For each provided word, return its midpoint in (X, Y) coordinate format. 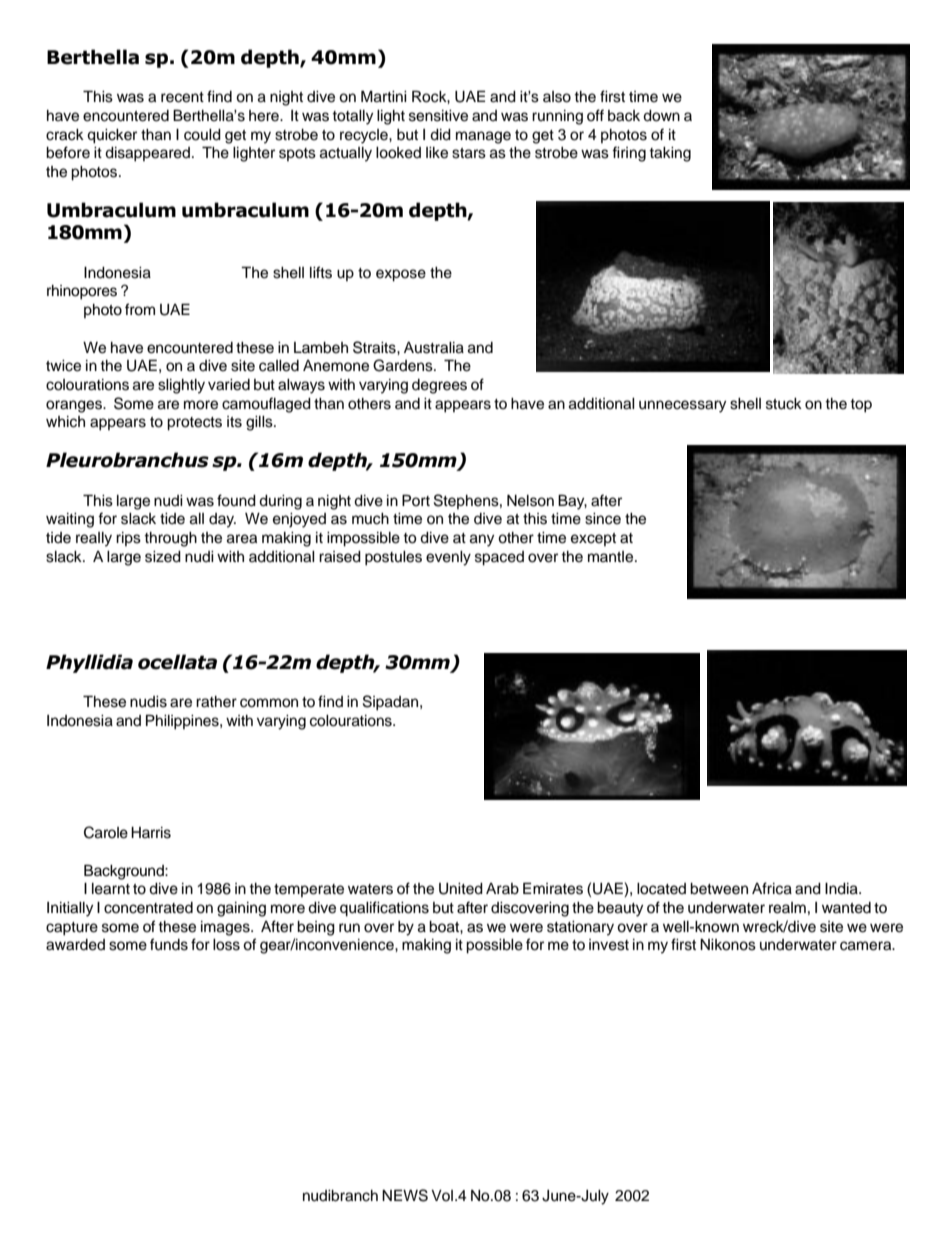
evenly (448, 558)
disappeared (149, 154)
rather (216, 702)
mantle (612, 557)
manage (483, 137)
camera (867, 946)
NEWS (405, 1195)
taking (670, 154)
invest (609, 945)
